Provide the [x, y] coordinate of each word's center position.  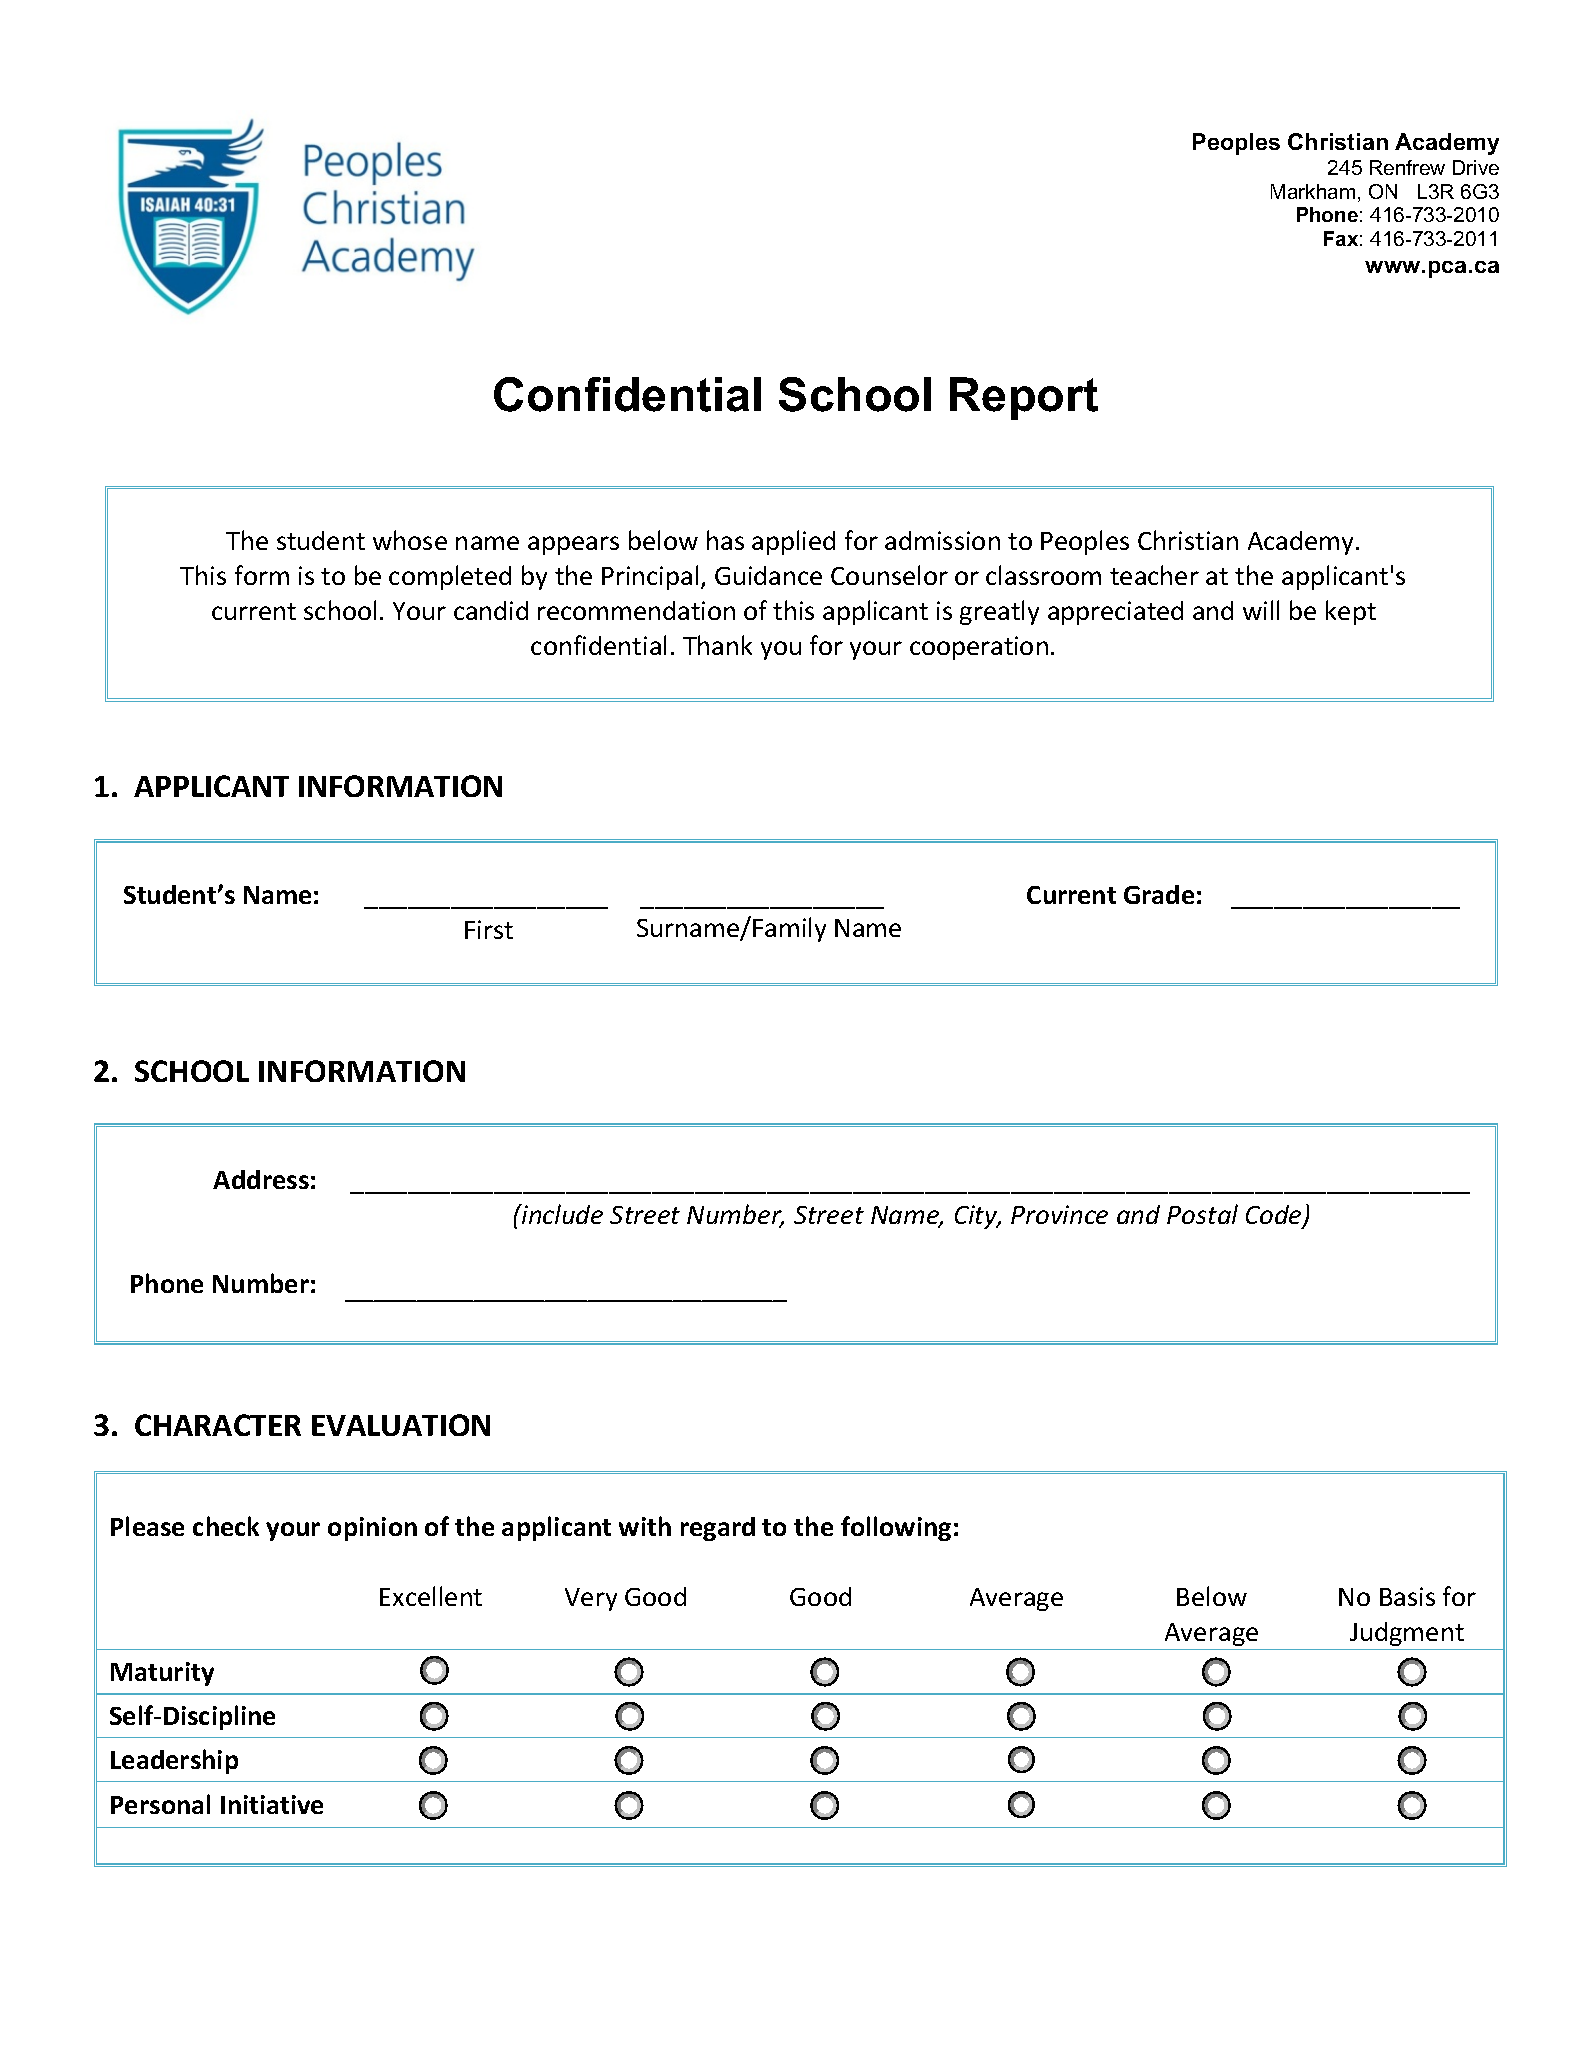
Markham [1313, 191]
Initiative [272, 1804]
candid [491, 610]
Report [1024, 398]
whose [410, 540]
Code [1275, 1216]
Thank [717, 645]
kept [1351, 612]
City [977, 1217]
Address [261, 1179]
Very [591, 1599]
